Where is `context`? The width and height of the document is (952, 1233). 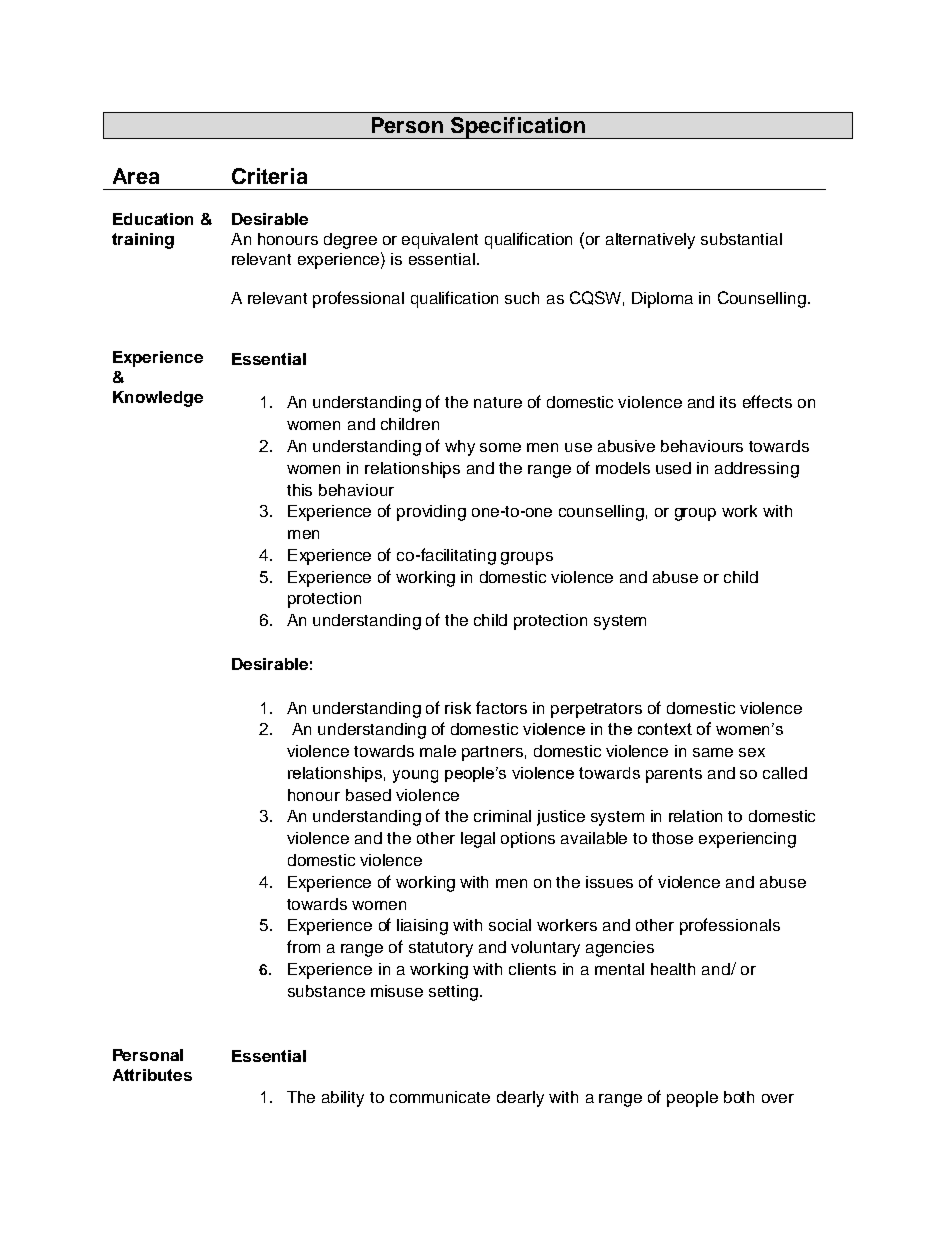
context is located at coordinates (665, 729).
